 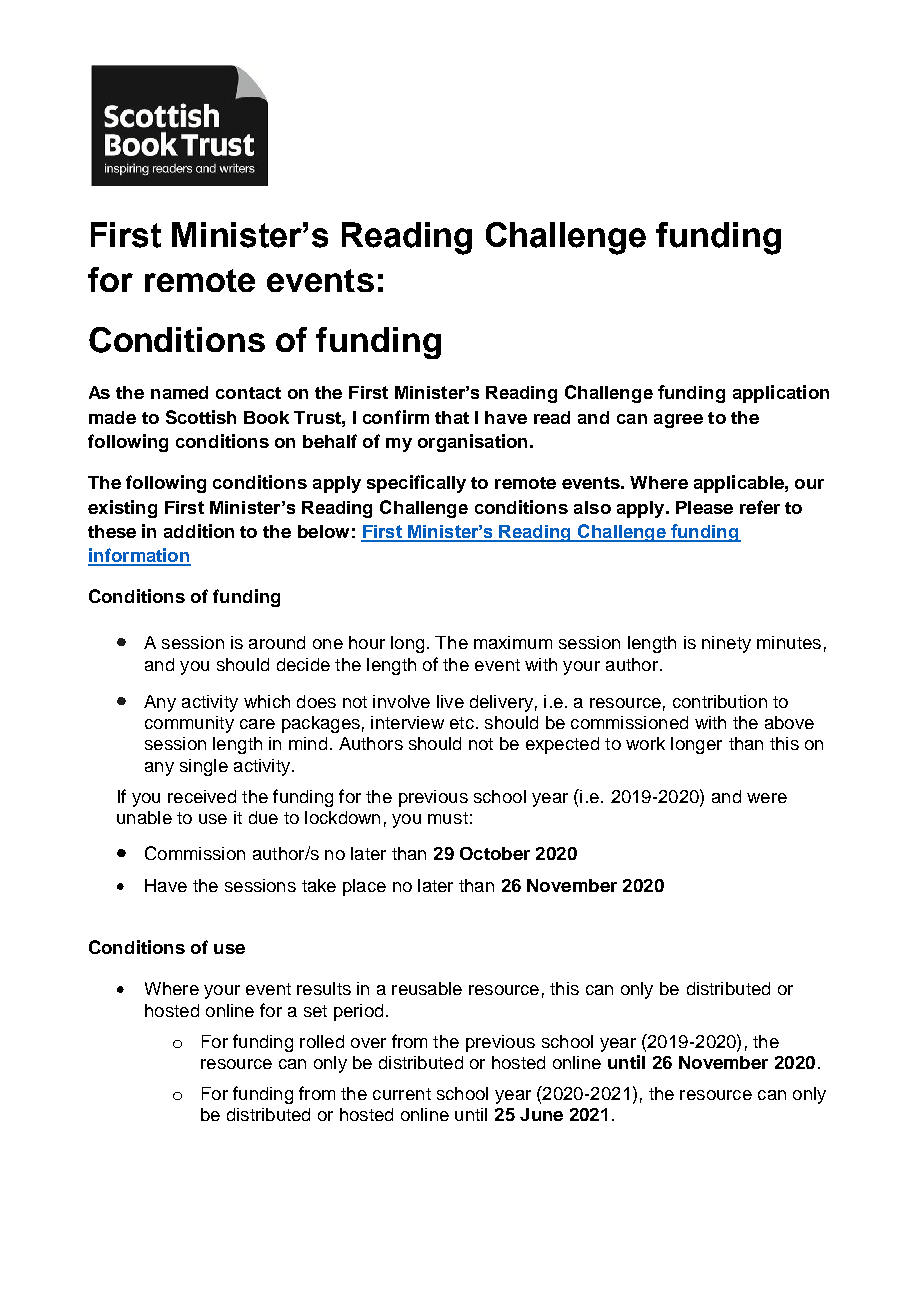 I want to click on current, so click(x=402, y=1094).
